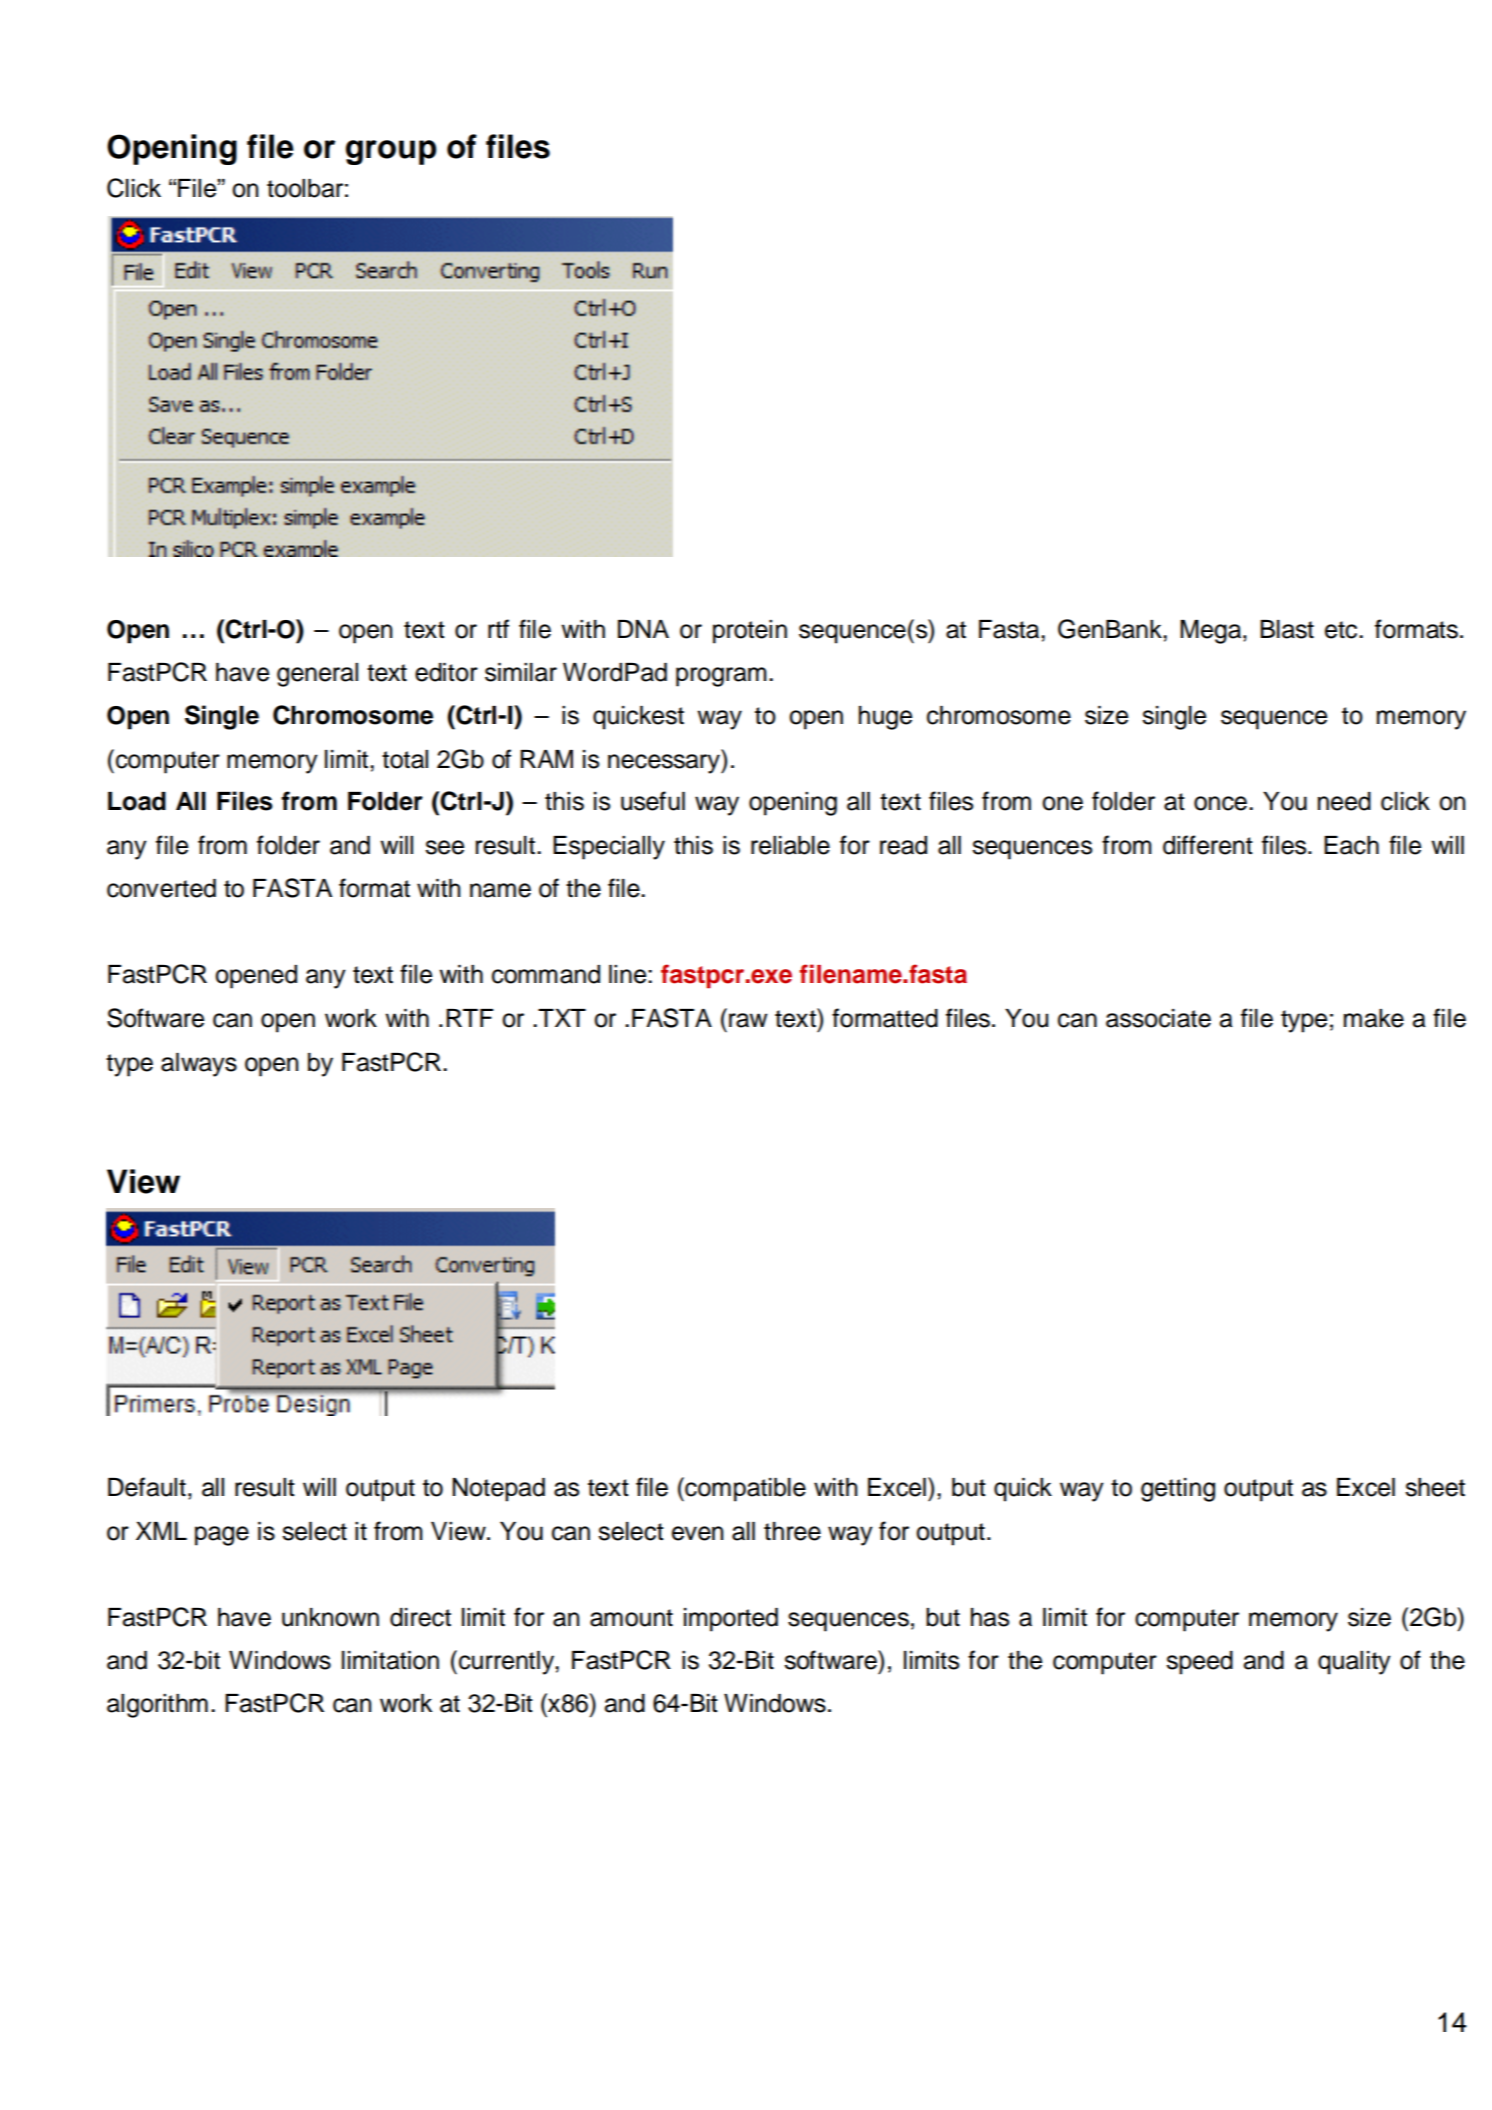 The image size is (1492, 2110). I want to click on protein, so click(750, 632).
